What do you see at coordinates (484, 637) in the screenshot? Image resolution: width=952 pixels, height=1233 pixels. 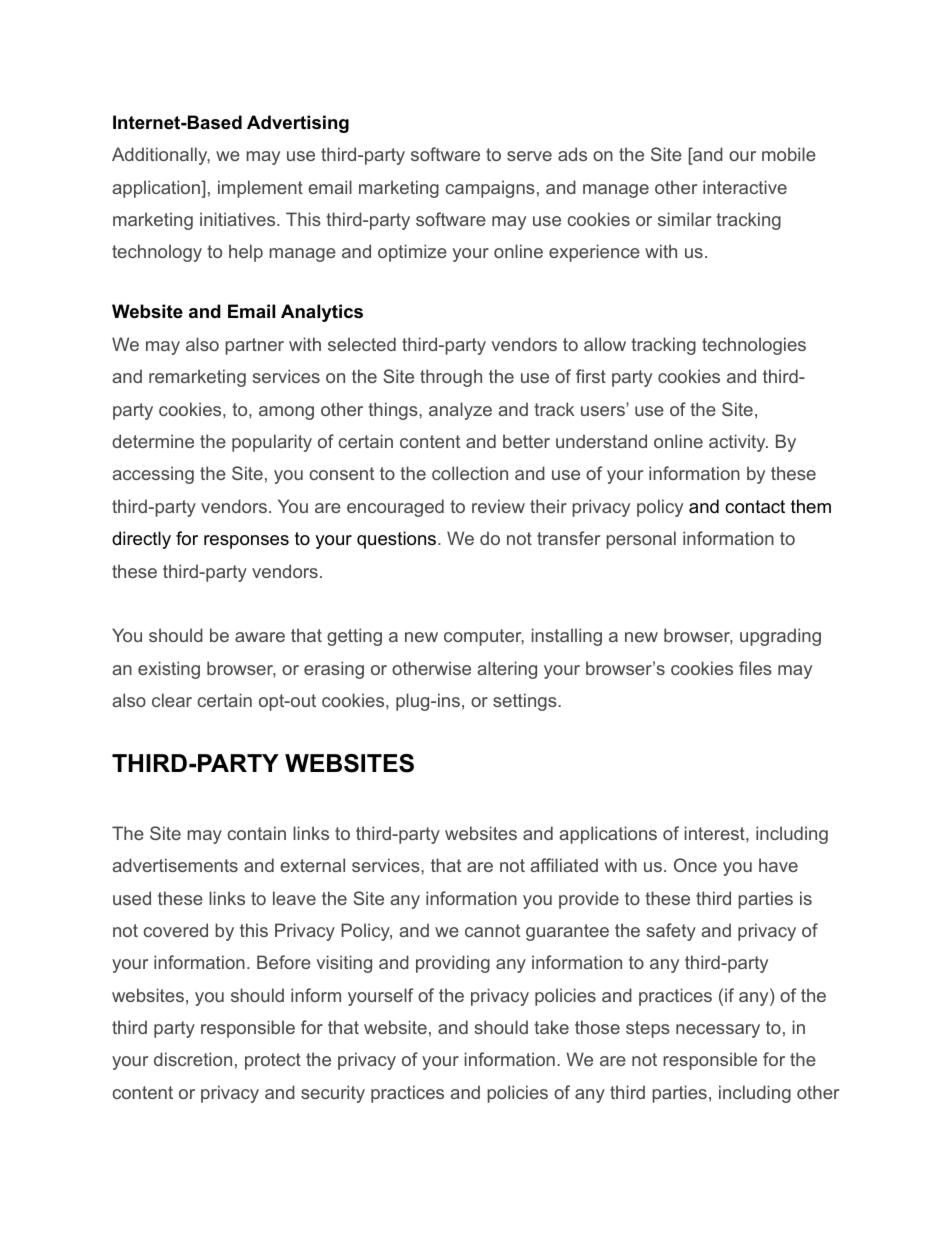 I see `computer` at bounding box center [484, 637].
